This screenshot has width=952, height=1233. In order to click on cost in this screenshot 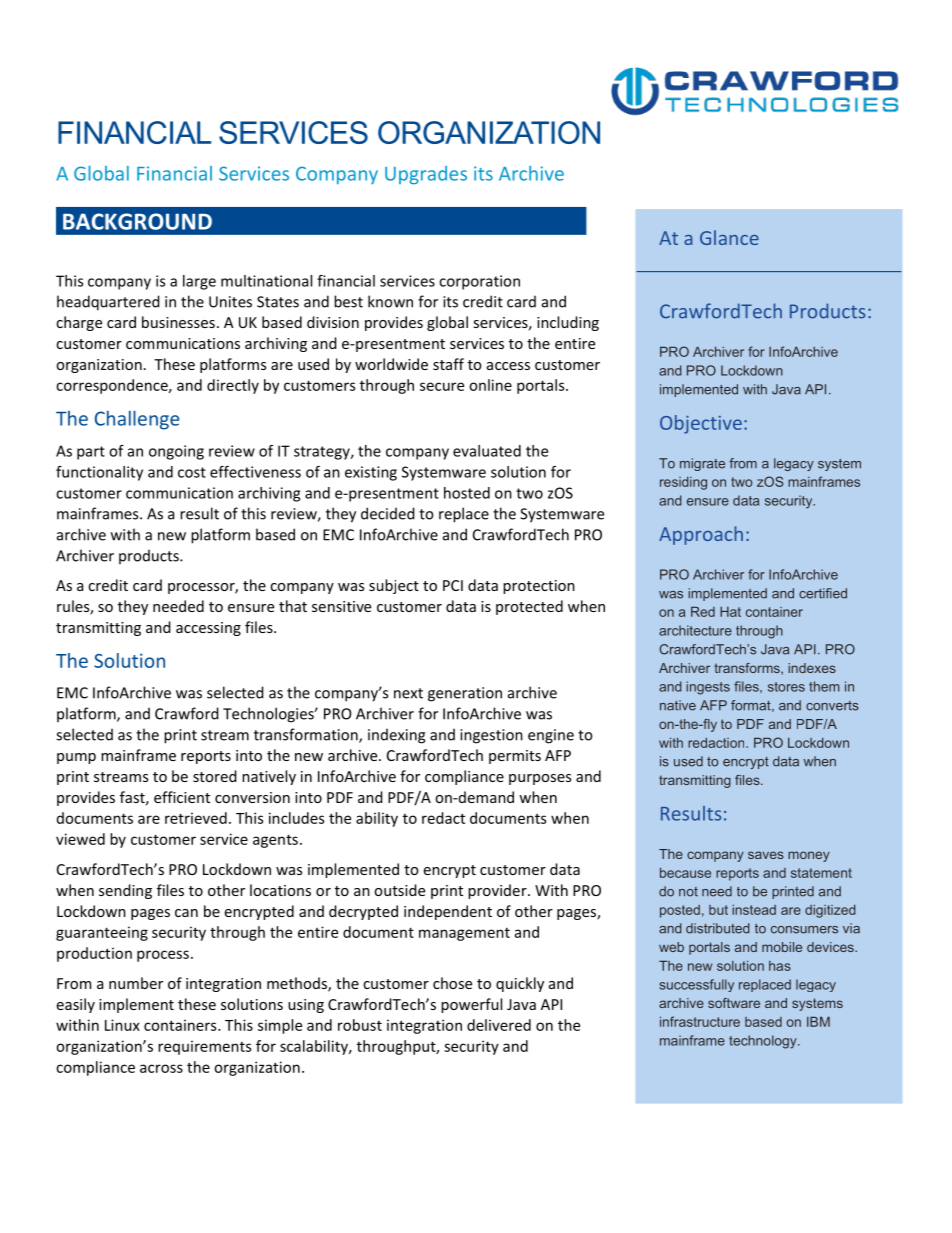, I will do `click(192, 472)`.
